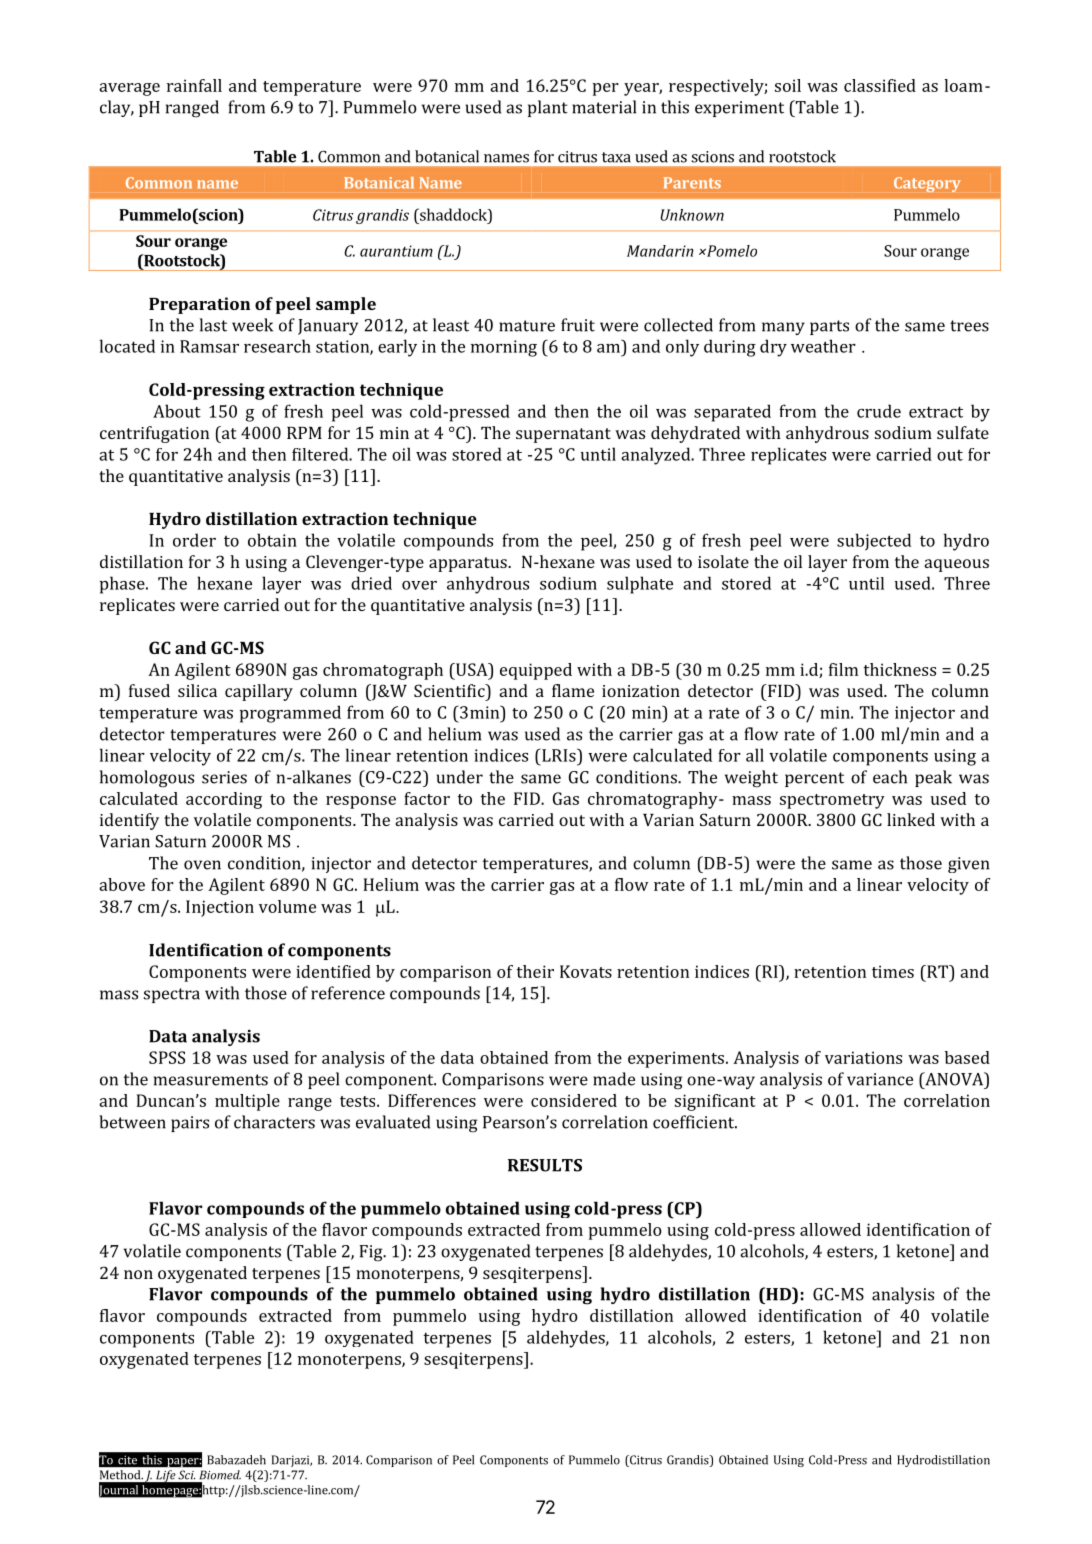  Describe the element at coordinates (548, 108) in the page. I see `plant` at that location.
